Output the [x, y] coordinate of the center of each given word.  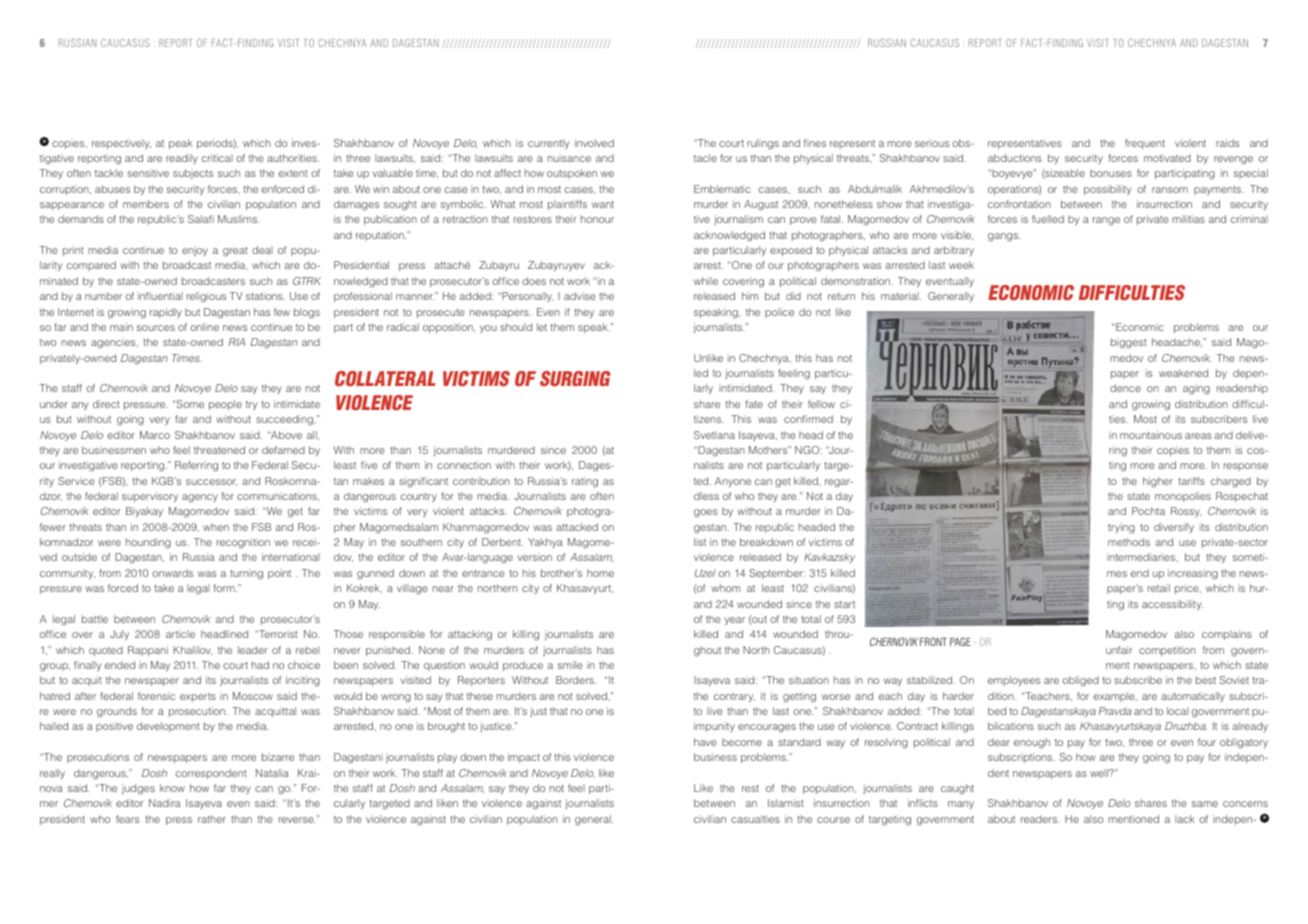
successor [211, 482]
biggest [1129, 343]
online [204, 327]
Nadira [164, 803]
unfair [1119, 650]
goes [706, 513]
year [734, 621]
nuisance [569, 158]
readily [182, 159]
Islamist [786, 803]
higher [1158, 482]
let [542, 327]
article [180, 634]
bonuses [1111, 173]
